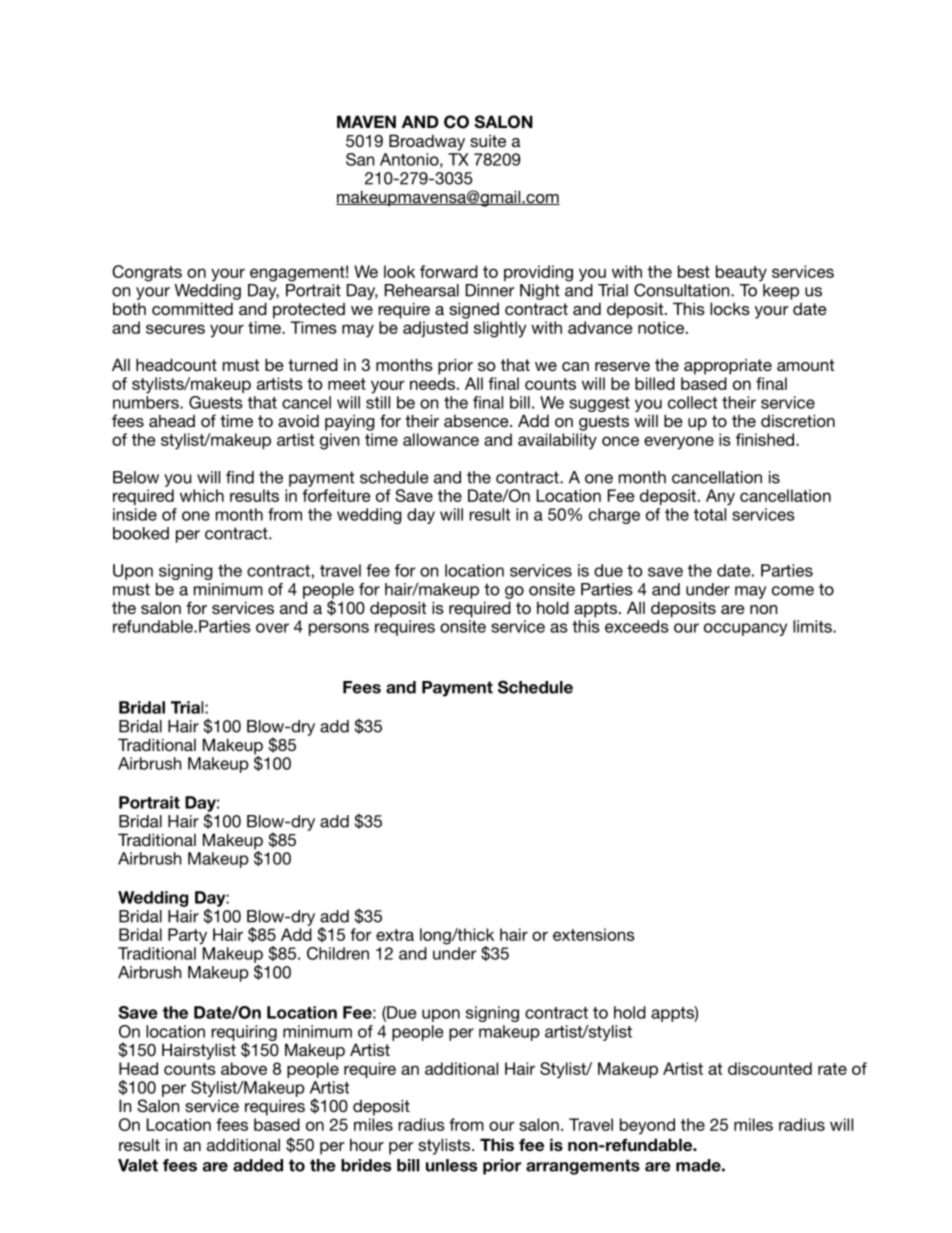  Describe the element at coordinates (745, 629) in the screenshot. I see `occupancy` at that location.
